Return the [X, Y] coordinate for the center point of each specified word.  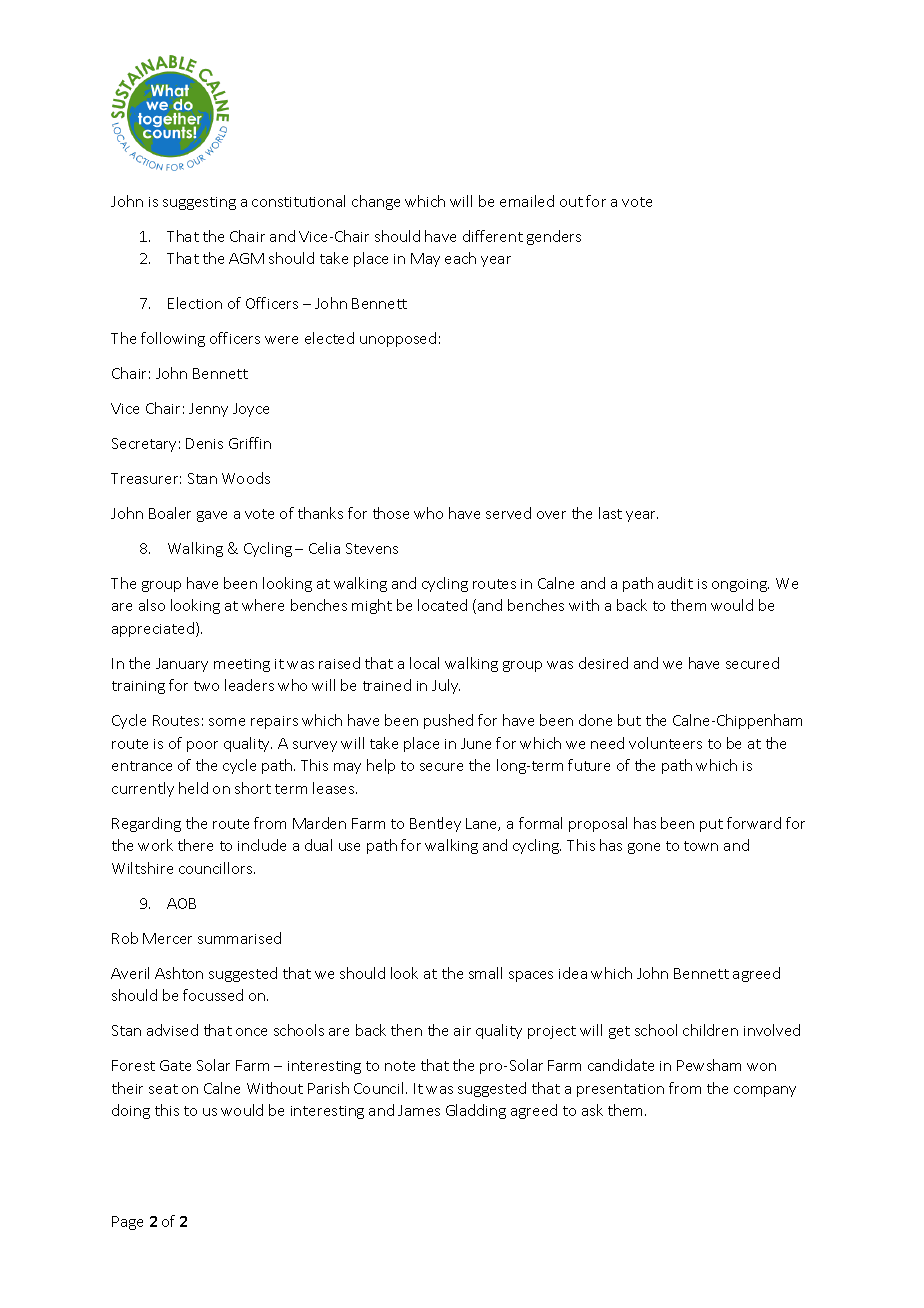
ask [592, 1110]
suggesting [199, 203]
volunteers [665, 743]
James [419, 1110]
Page [127, 1223]
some [227, 722]
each [460, 258]
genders [554, 237]
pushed [448, 721]
